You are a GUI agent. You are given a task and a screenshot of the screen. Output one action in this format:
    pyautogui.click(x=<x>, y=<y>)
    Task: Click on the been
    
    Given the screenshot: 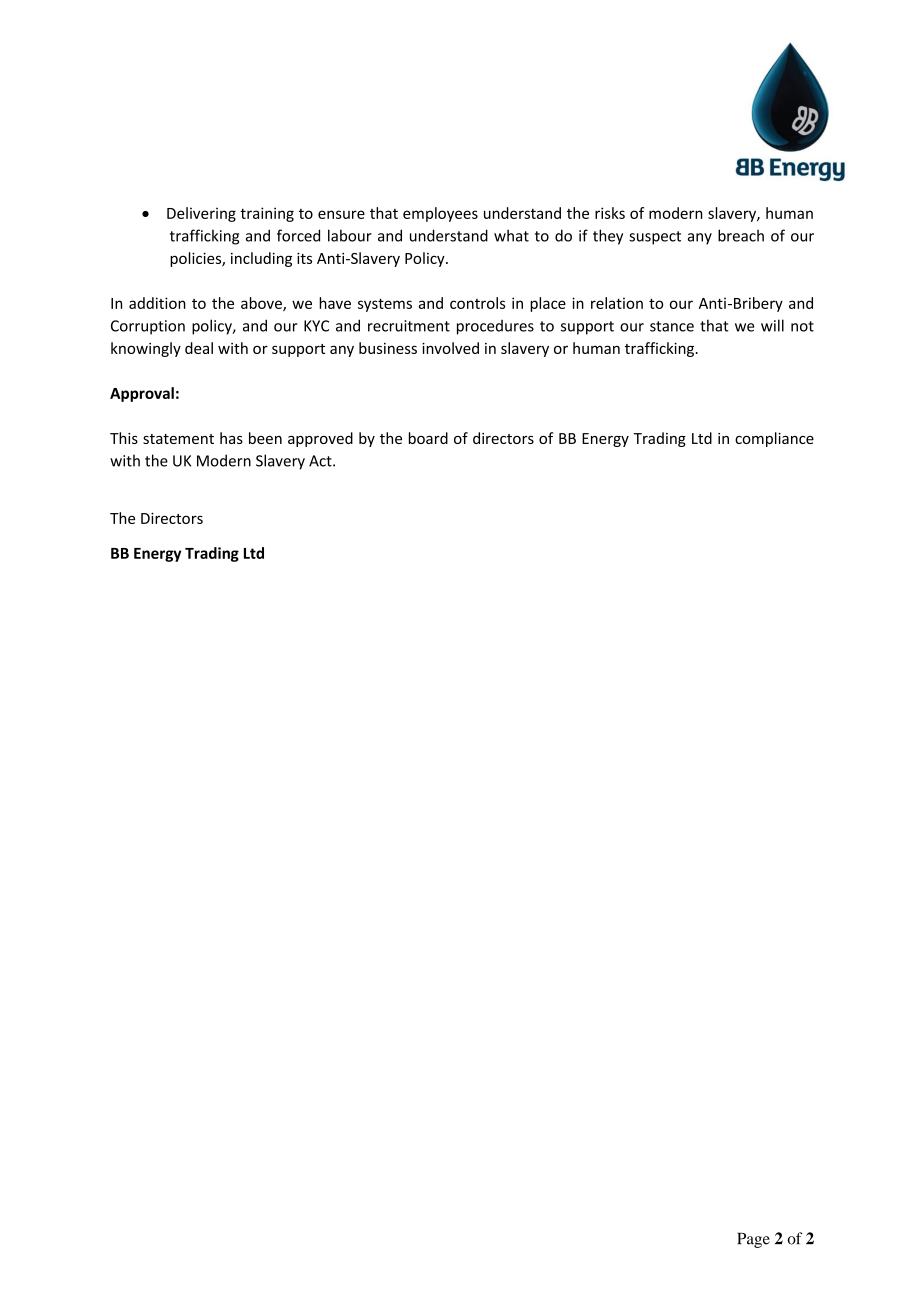 What is the action you would take?
    pyautogui.click(x=265, y=438)
